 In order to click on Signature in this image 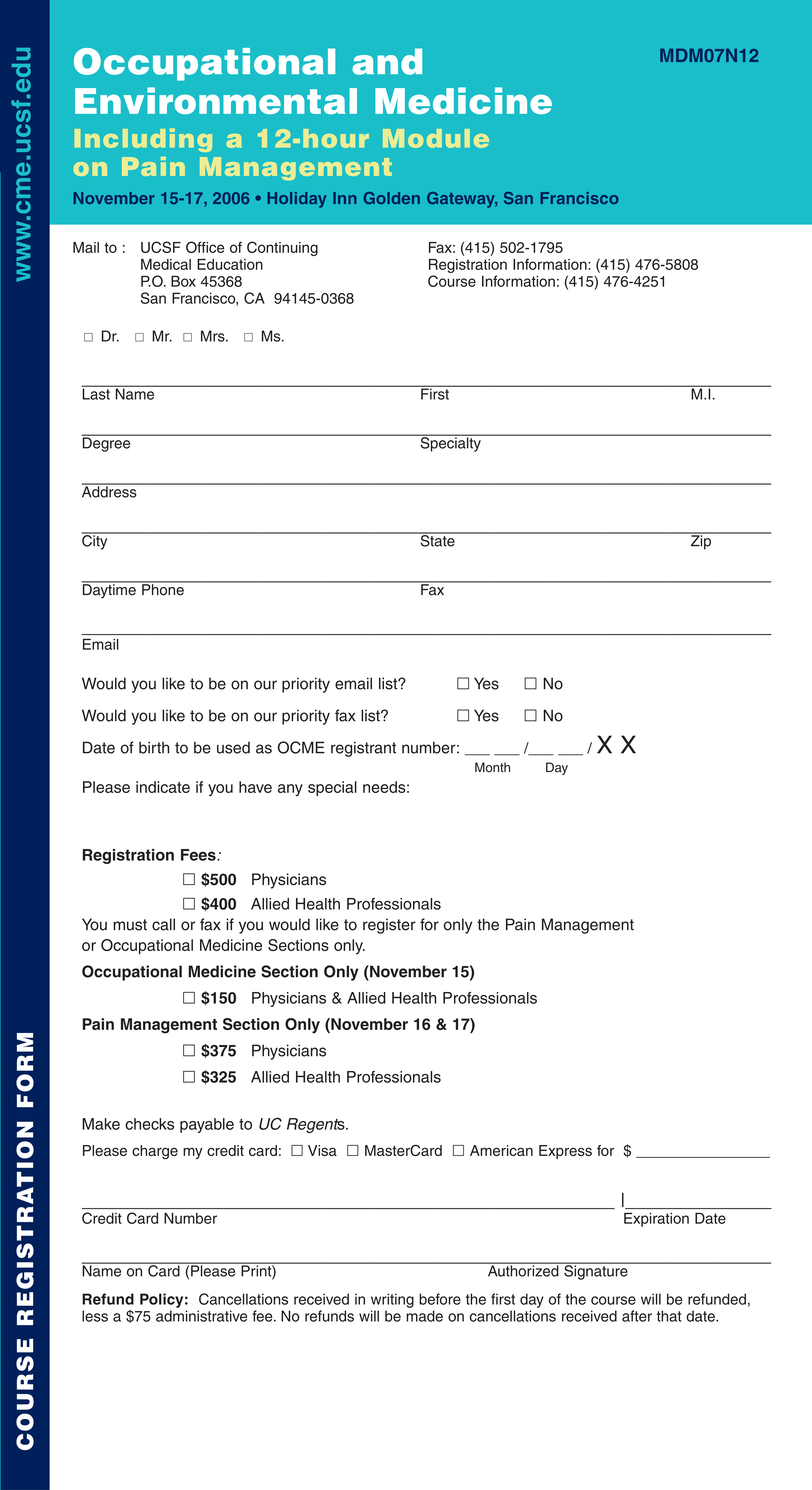, I will do `click(596, 1271)`.
